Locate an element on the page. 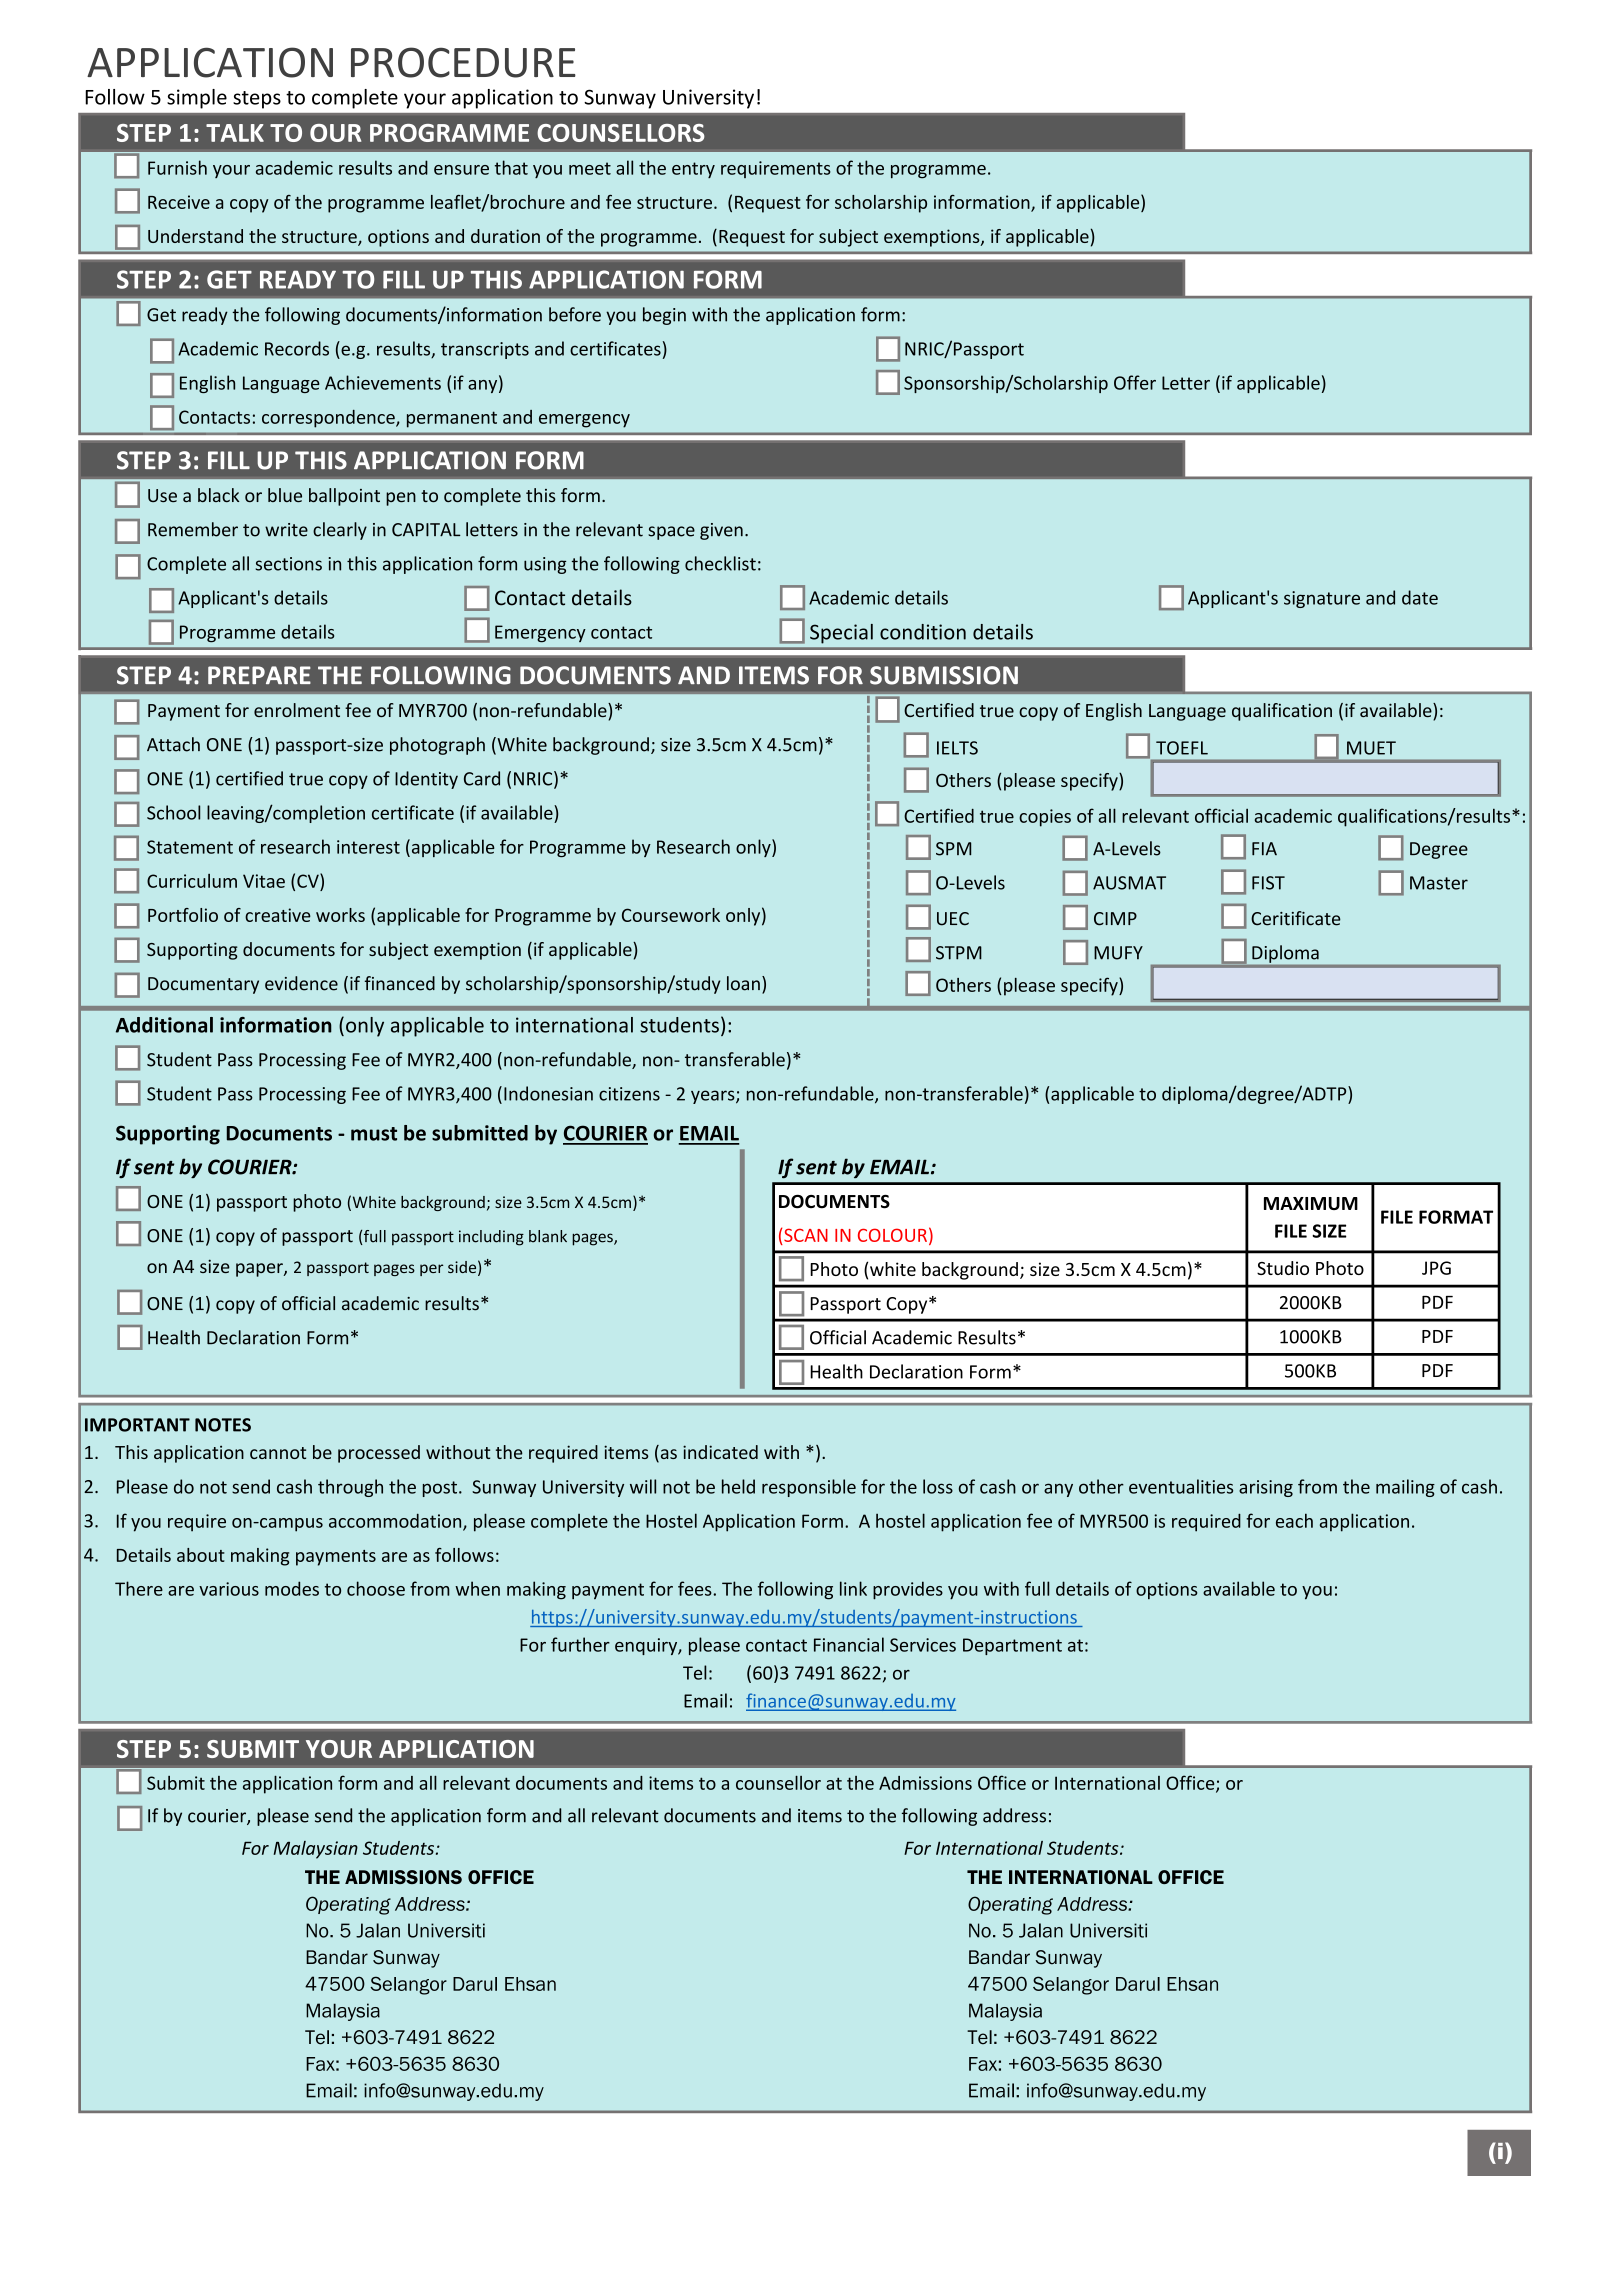 The width and height of the image is (1613, 2281). FIA is located at coordinates (1264, 849).
